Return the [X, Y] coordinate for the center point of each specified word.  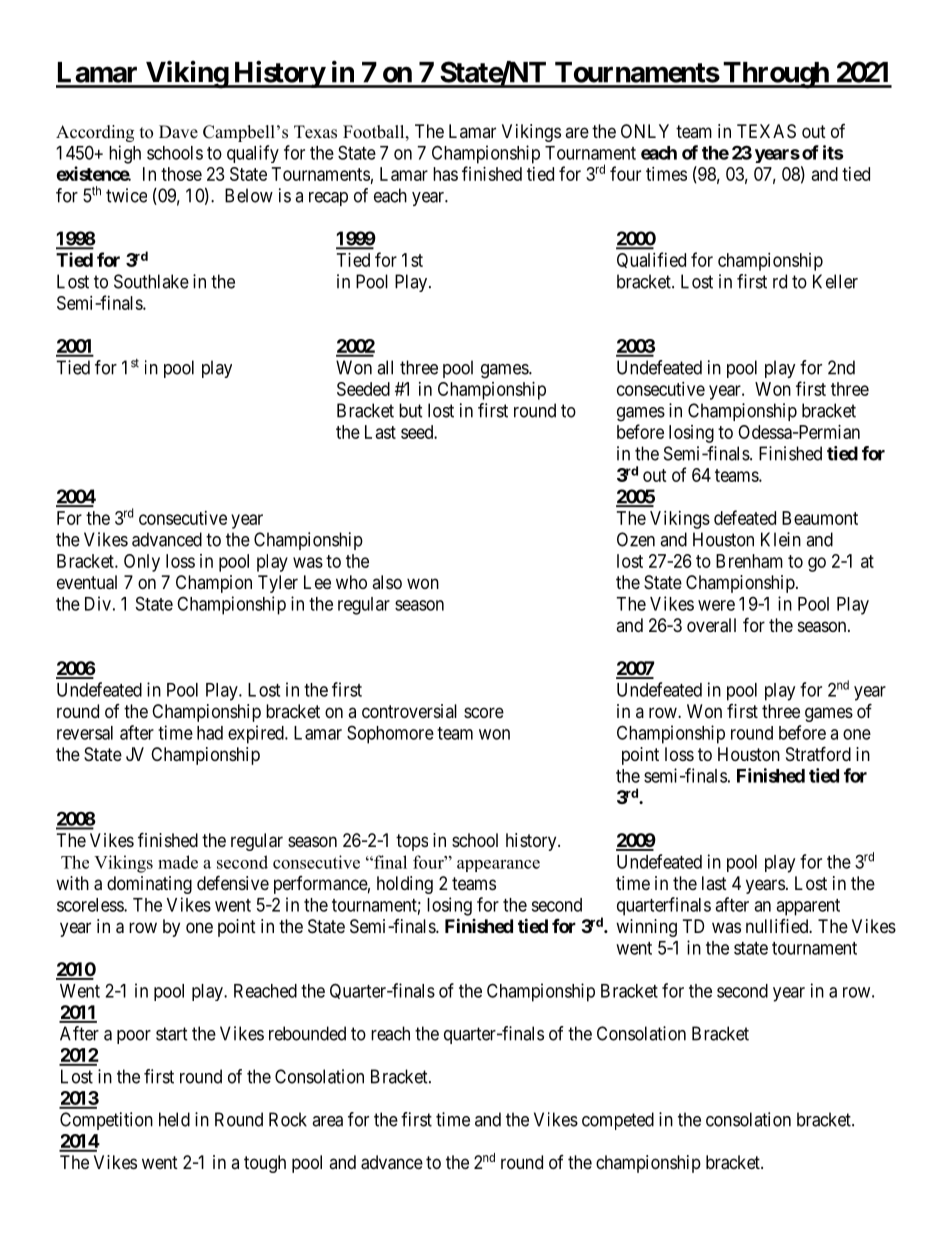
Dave [178, 132]
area [327, 1121]
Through [775, 75]
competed [618, 1121]
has [445, 174]
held [174, 1119]
